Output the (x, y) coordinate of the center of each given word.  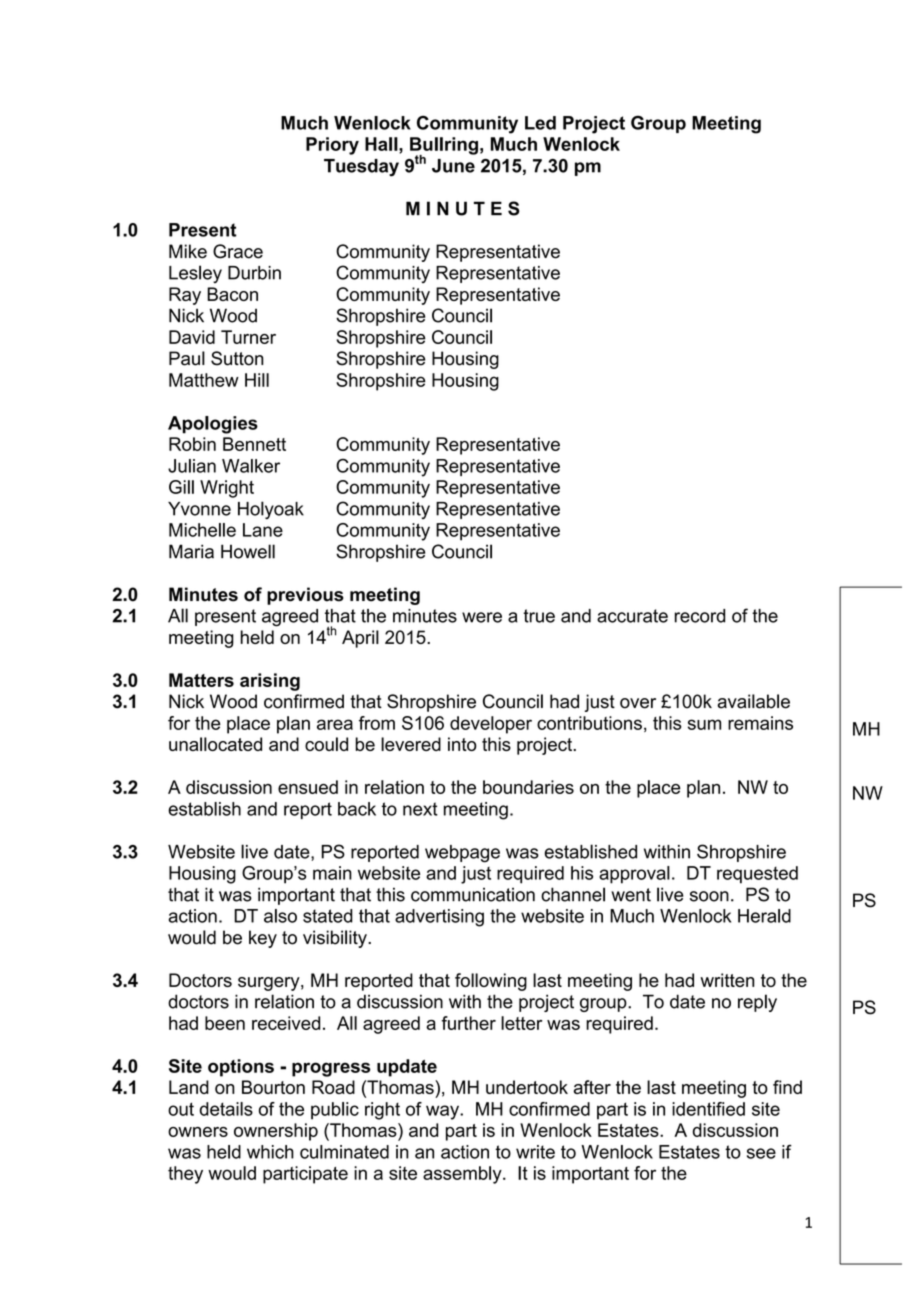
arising (270, 682)
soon (709, 896)
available (753, 701)
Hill (257, 380)
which (270, 1152)
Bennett (254, 444)
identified (708, 1109)
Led (540, 123)
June (453, 166)
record (700, 616)
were (482, 617)
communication (473, 895)
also (280, 916)
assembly (463, 1175)
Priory (332, 146)
